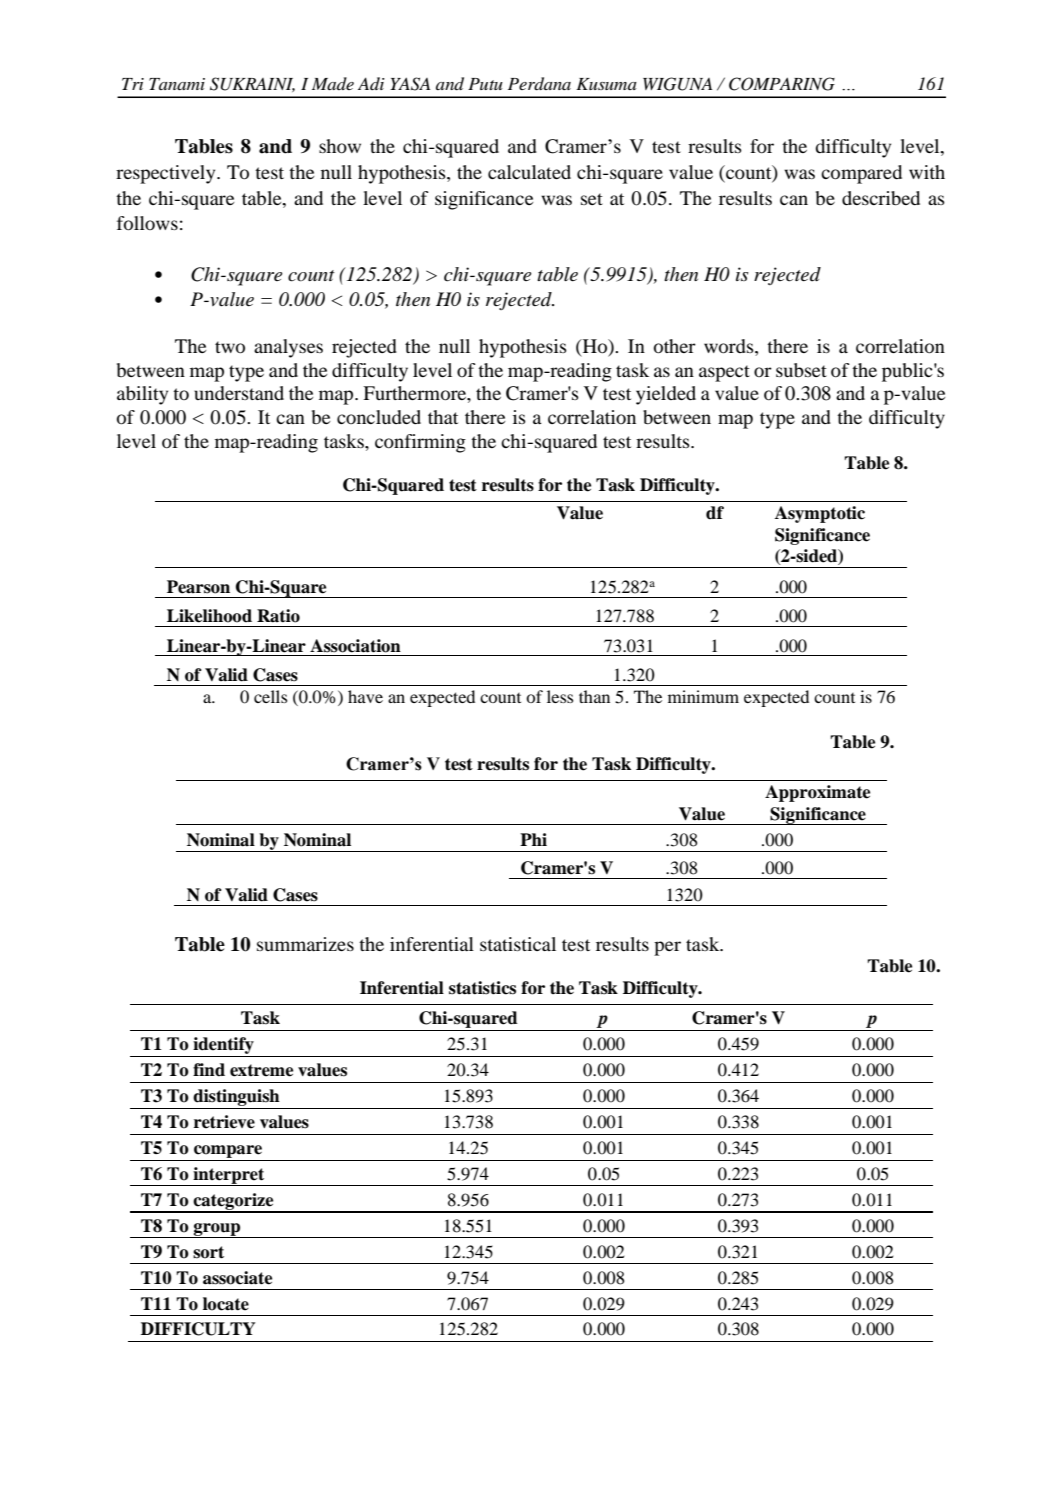  What do you see at coordinates (482, 988) in the image?
I see `statistics` at bounding box center [482, 988].
